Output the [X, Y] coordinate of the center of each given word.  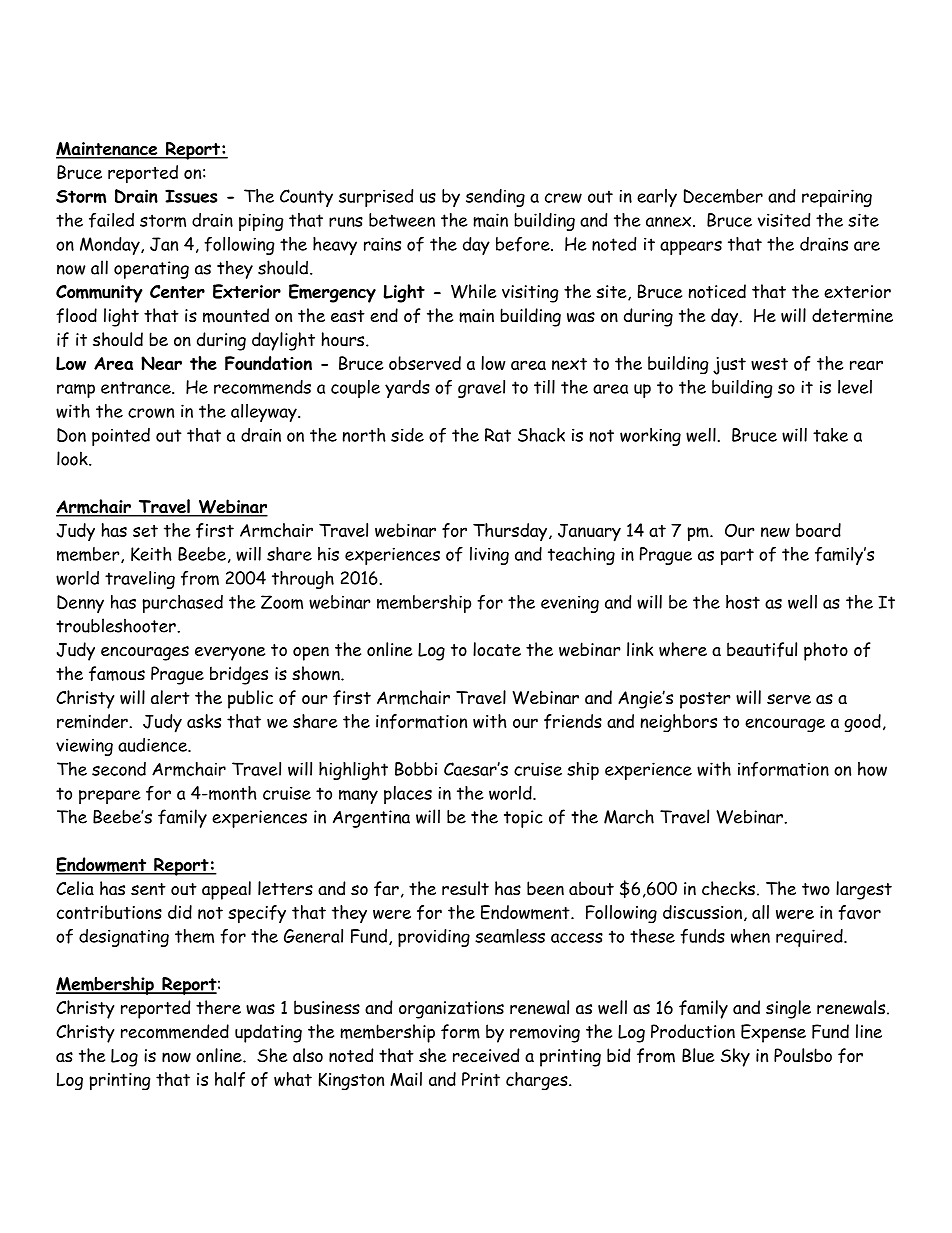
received [486, 1055]
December [723, 196]
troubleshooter [117, 625]
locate [497, 649]
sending [495, 198]
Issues [191, 196]
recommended [175, 1031]
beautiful [762, 649]
